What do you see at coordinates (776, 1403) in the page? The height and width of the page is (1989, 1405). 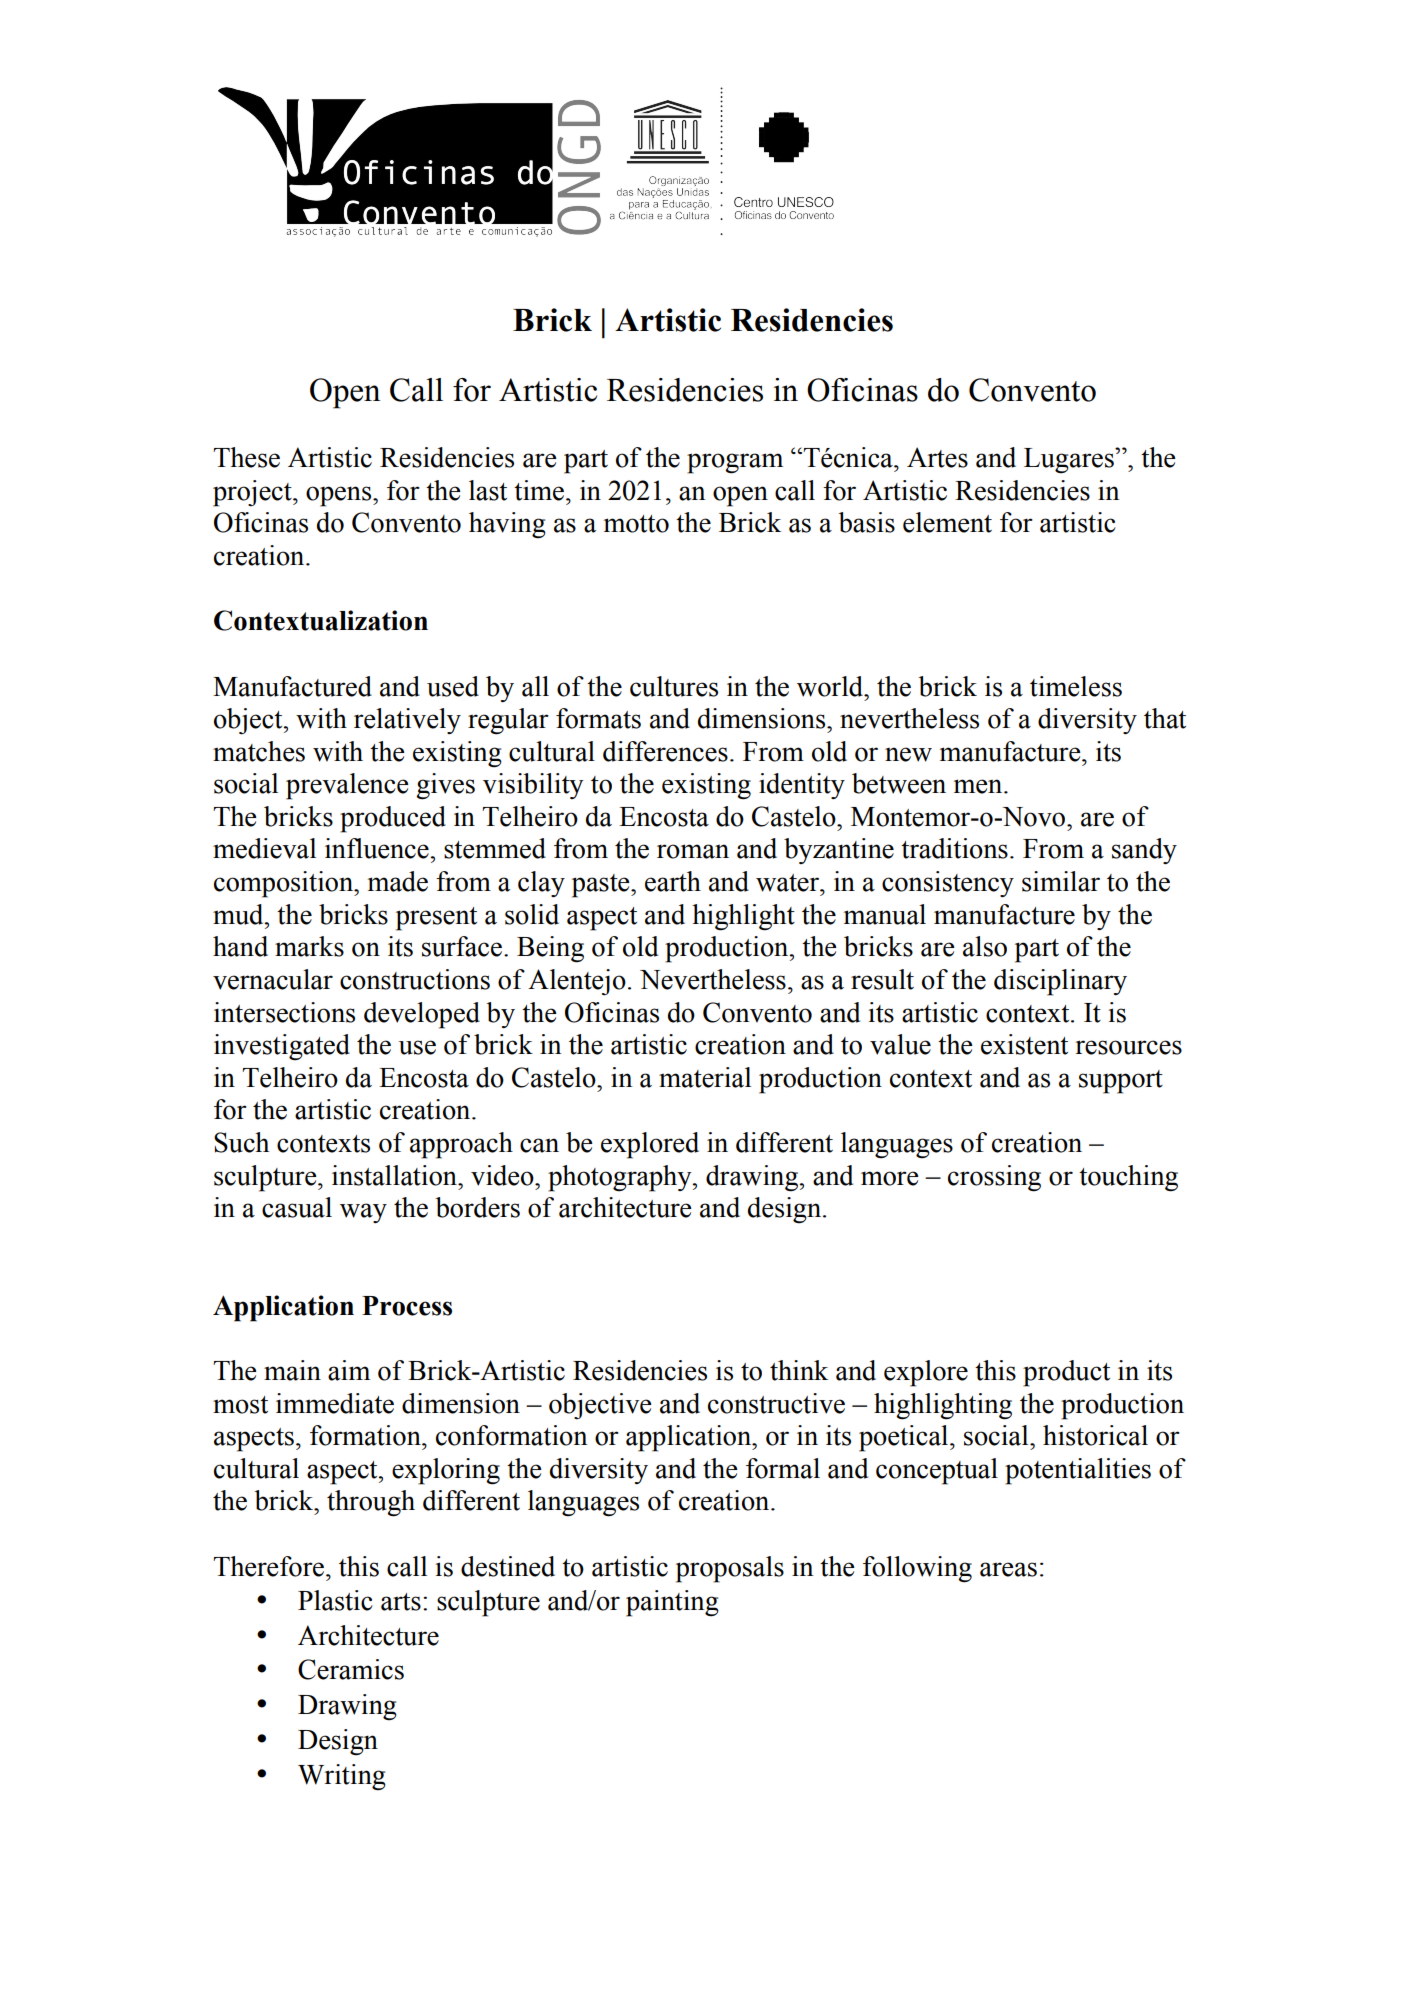 I see `constructive` at bounding box center [776, 1403].
